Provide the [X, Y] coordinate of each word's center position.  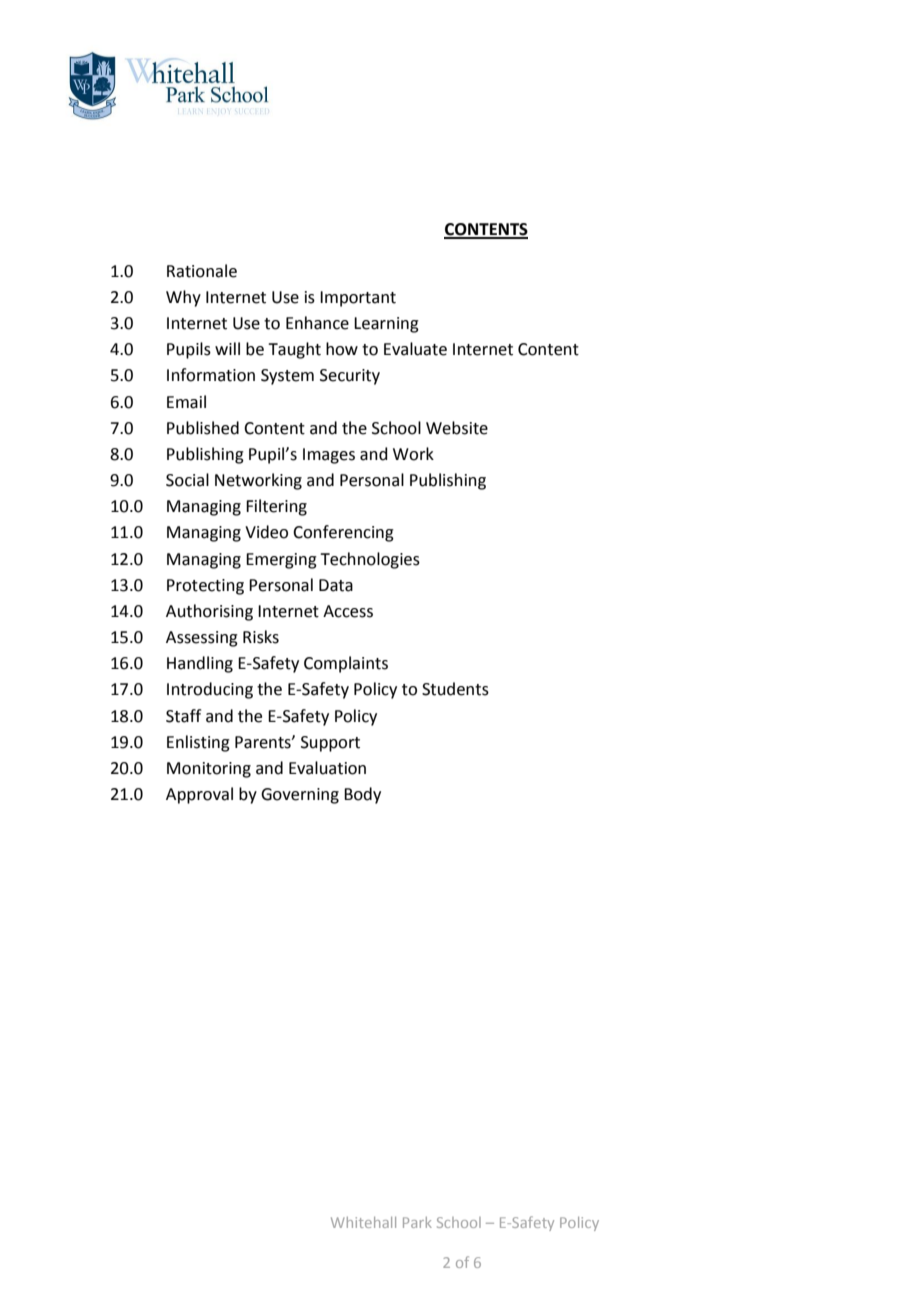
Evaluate [415, 349]
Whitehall [363, 1222]
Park [417, 1222]
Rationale [202, 271]
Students [455, 689]
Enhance [317, 323]
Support [330, 744]
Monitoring [209, 770]
